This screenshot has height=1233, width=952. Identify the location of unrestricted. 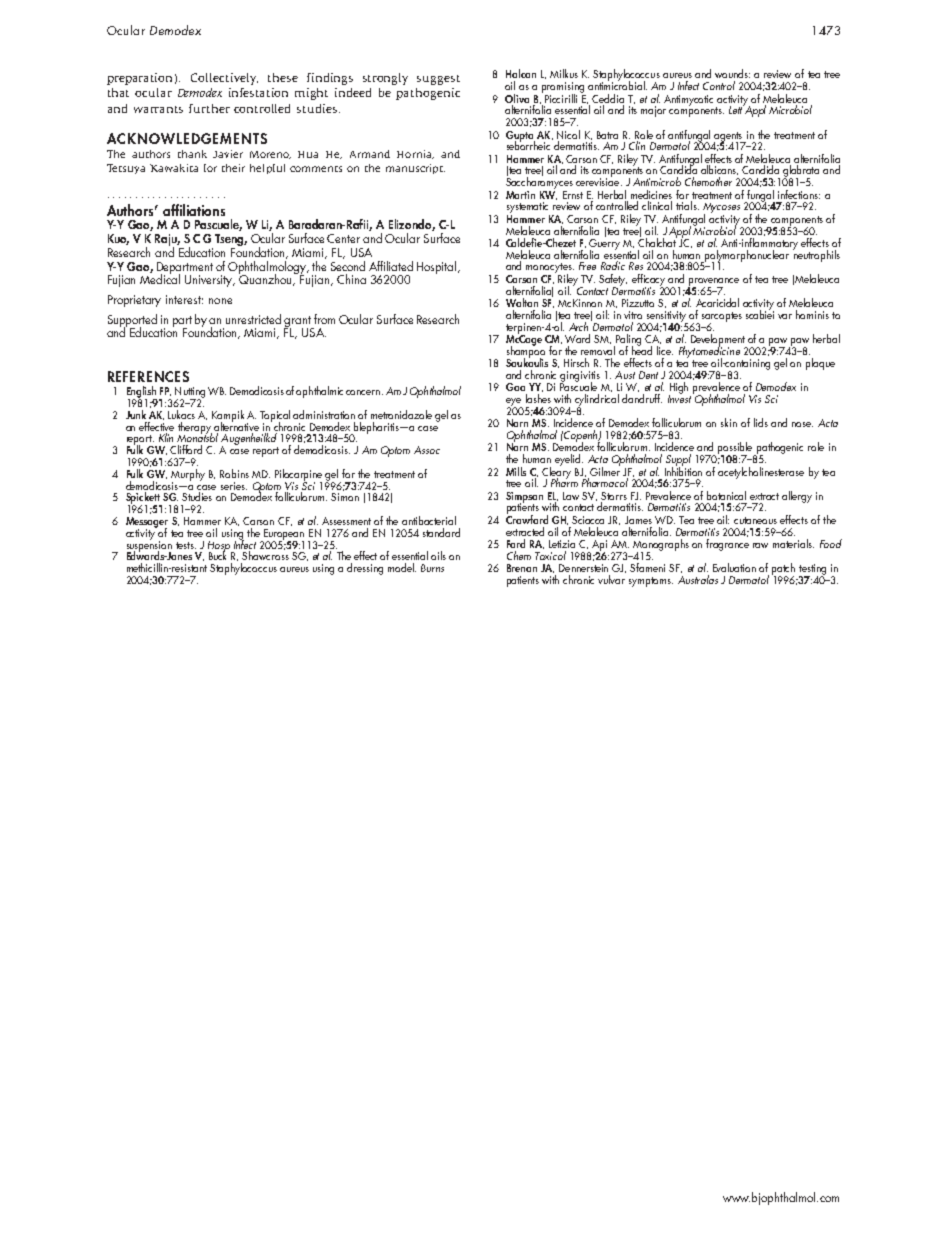
(253, 319).
